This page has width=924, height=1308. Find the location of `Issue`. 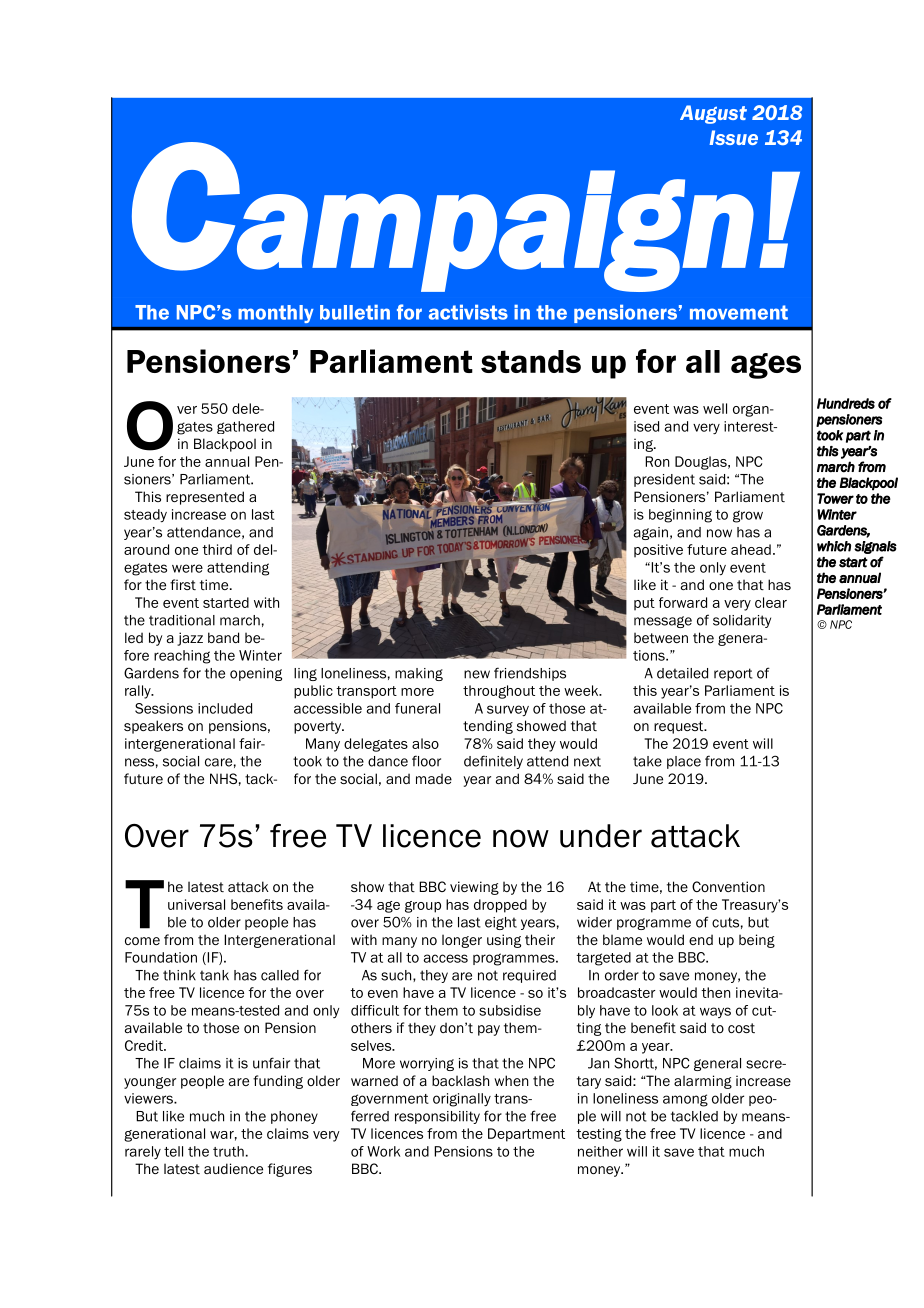

Issue is located at coordinates (733, 137).
